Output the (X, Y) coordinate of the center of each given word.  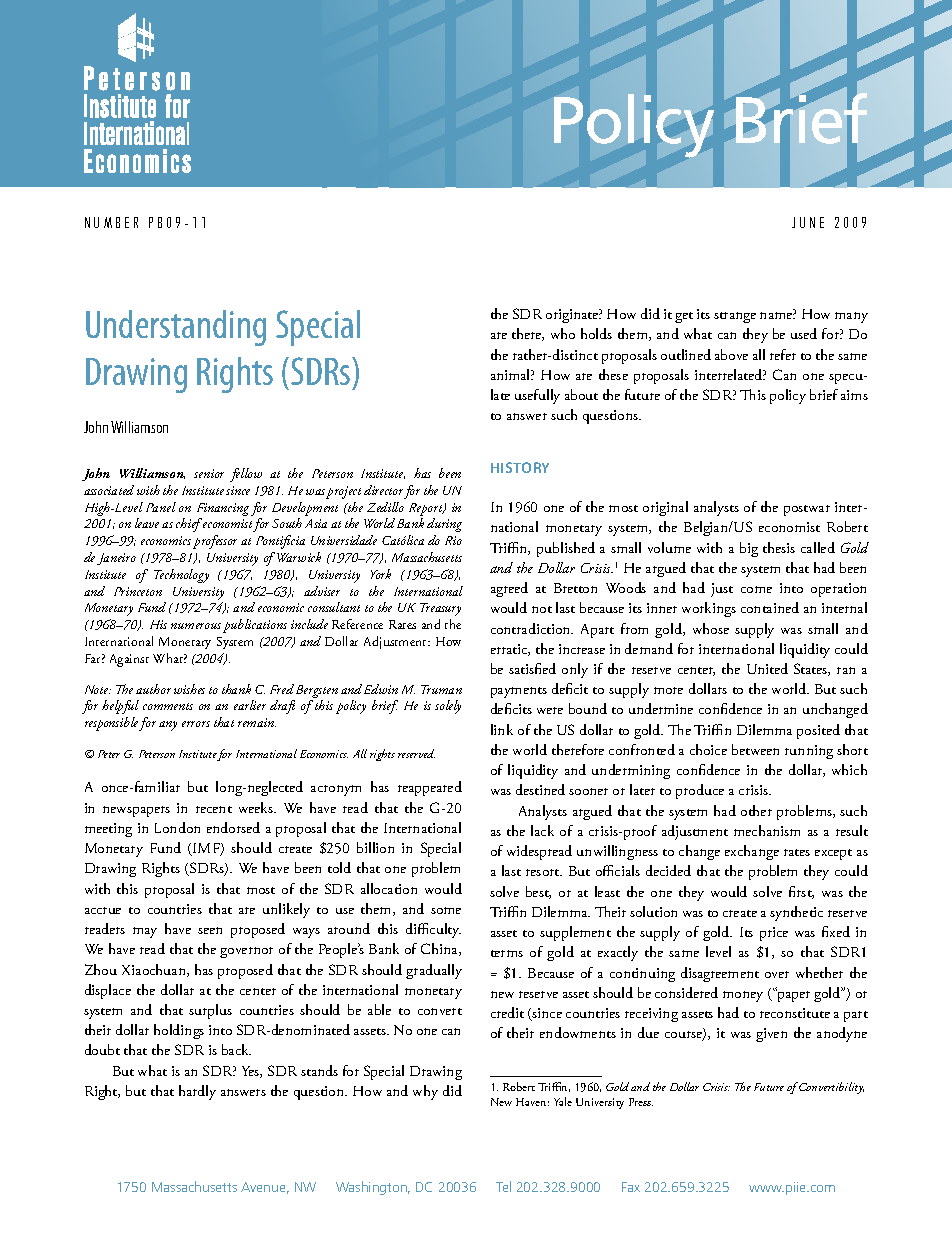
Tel (503, 1186)
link (502, 729)
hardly (197, 1092)
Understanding (176, 328)
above (731, 354)
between (755, 749)
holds (596, 333)
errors (196, 724)
